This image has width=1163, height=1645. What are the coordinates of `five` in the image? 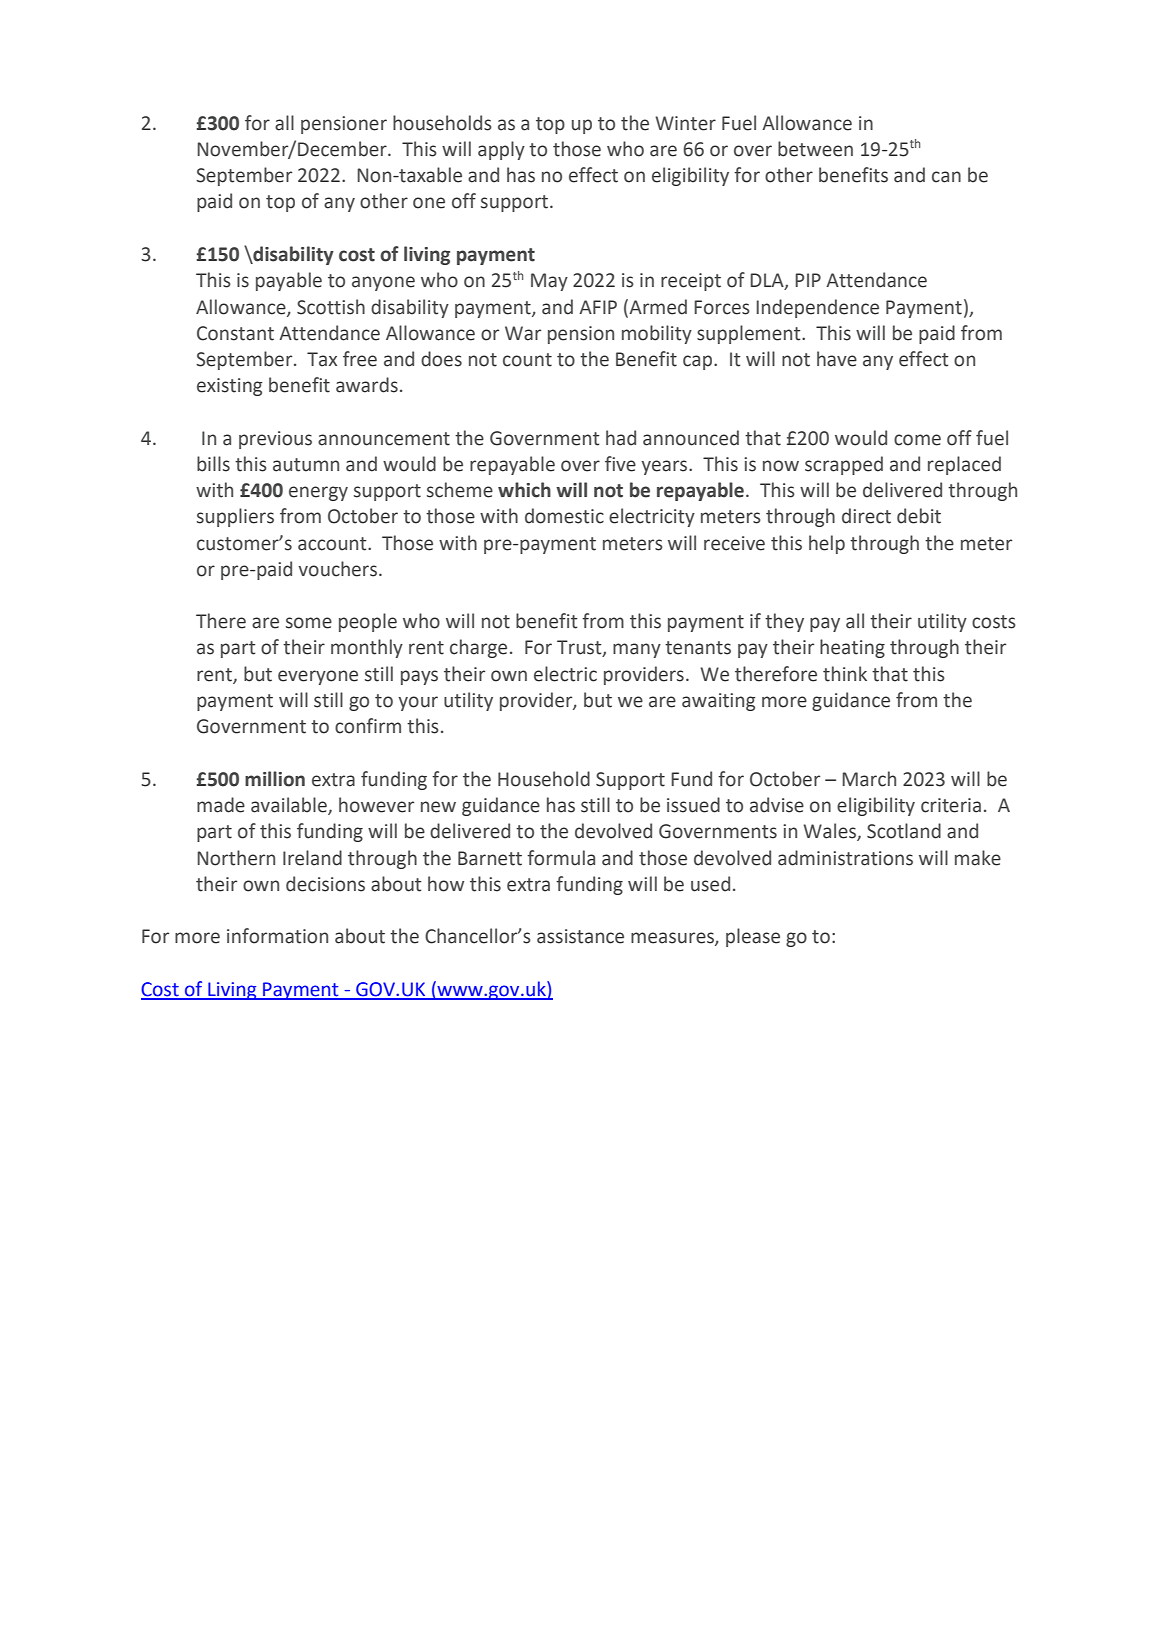 It's located at (620, 464).
